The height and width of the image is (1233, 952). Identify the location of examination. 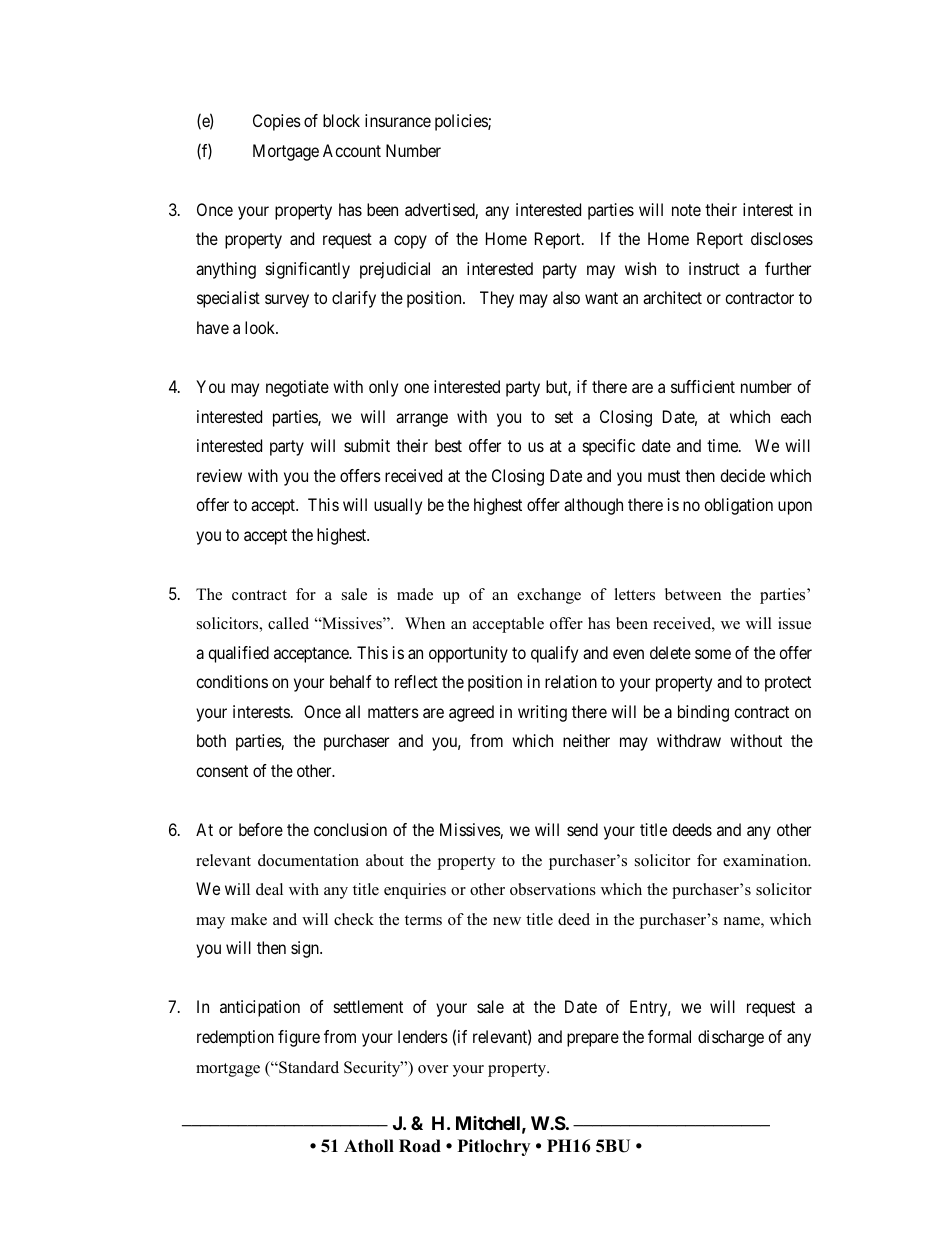
(766, 860).
